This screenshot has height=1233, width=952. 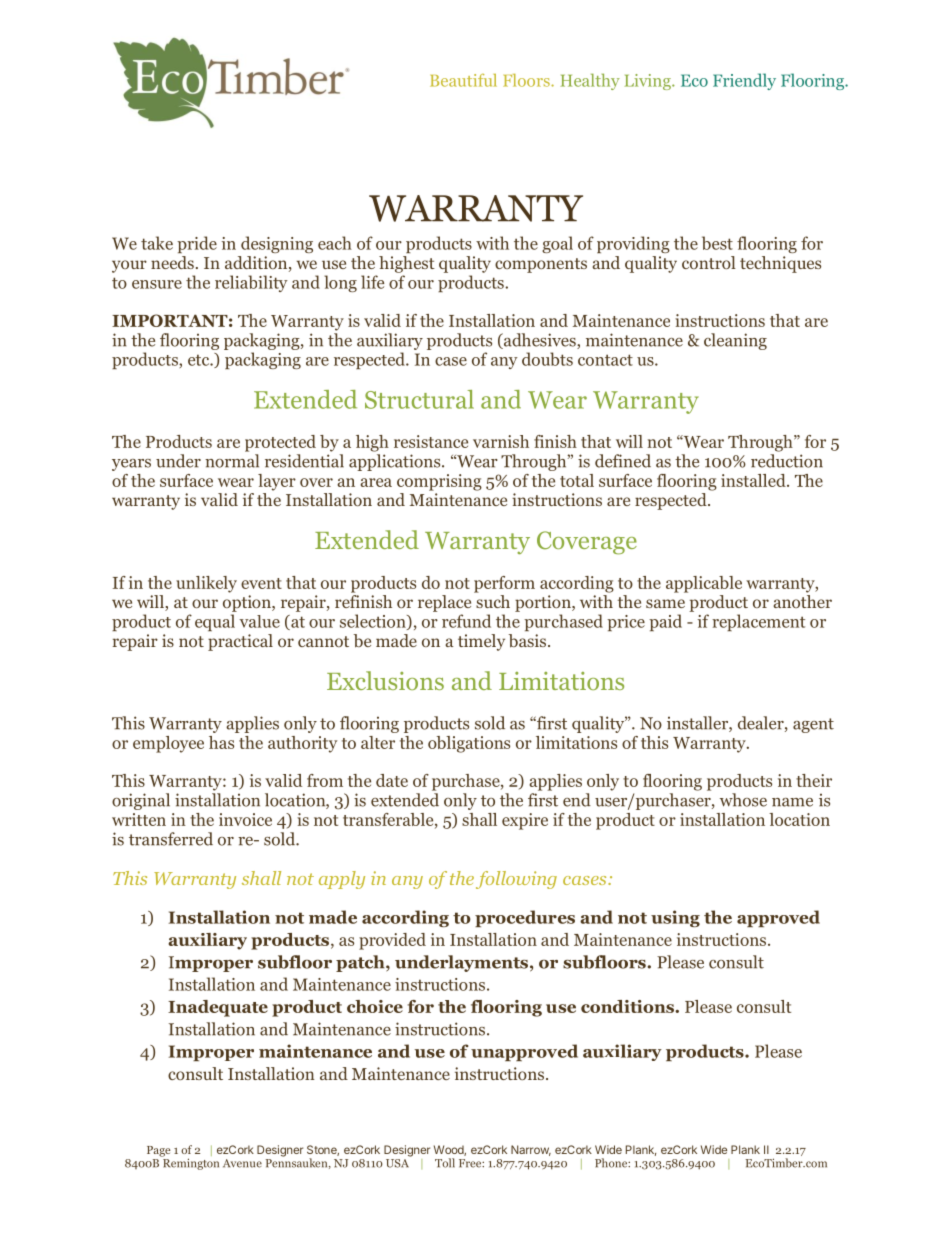 What do you see at coordinates (463, 80) in the screenshot?
I see `Beautiful` at bounding box center [463, 80].
